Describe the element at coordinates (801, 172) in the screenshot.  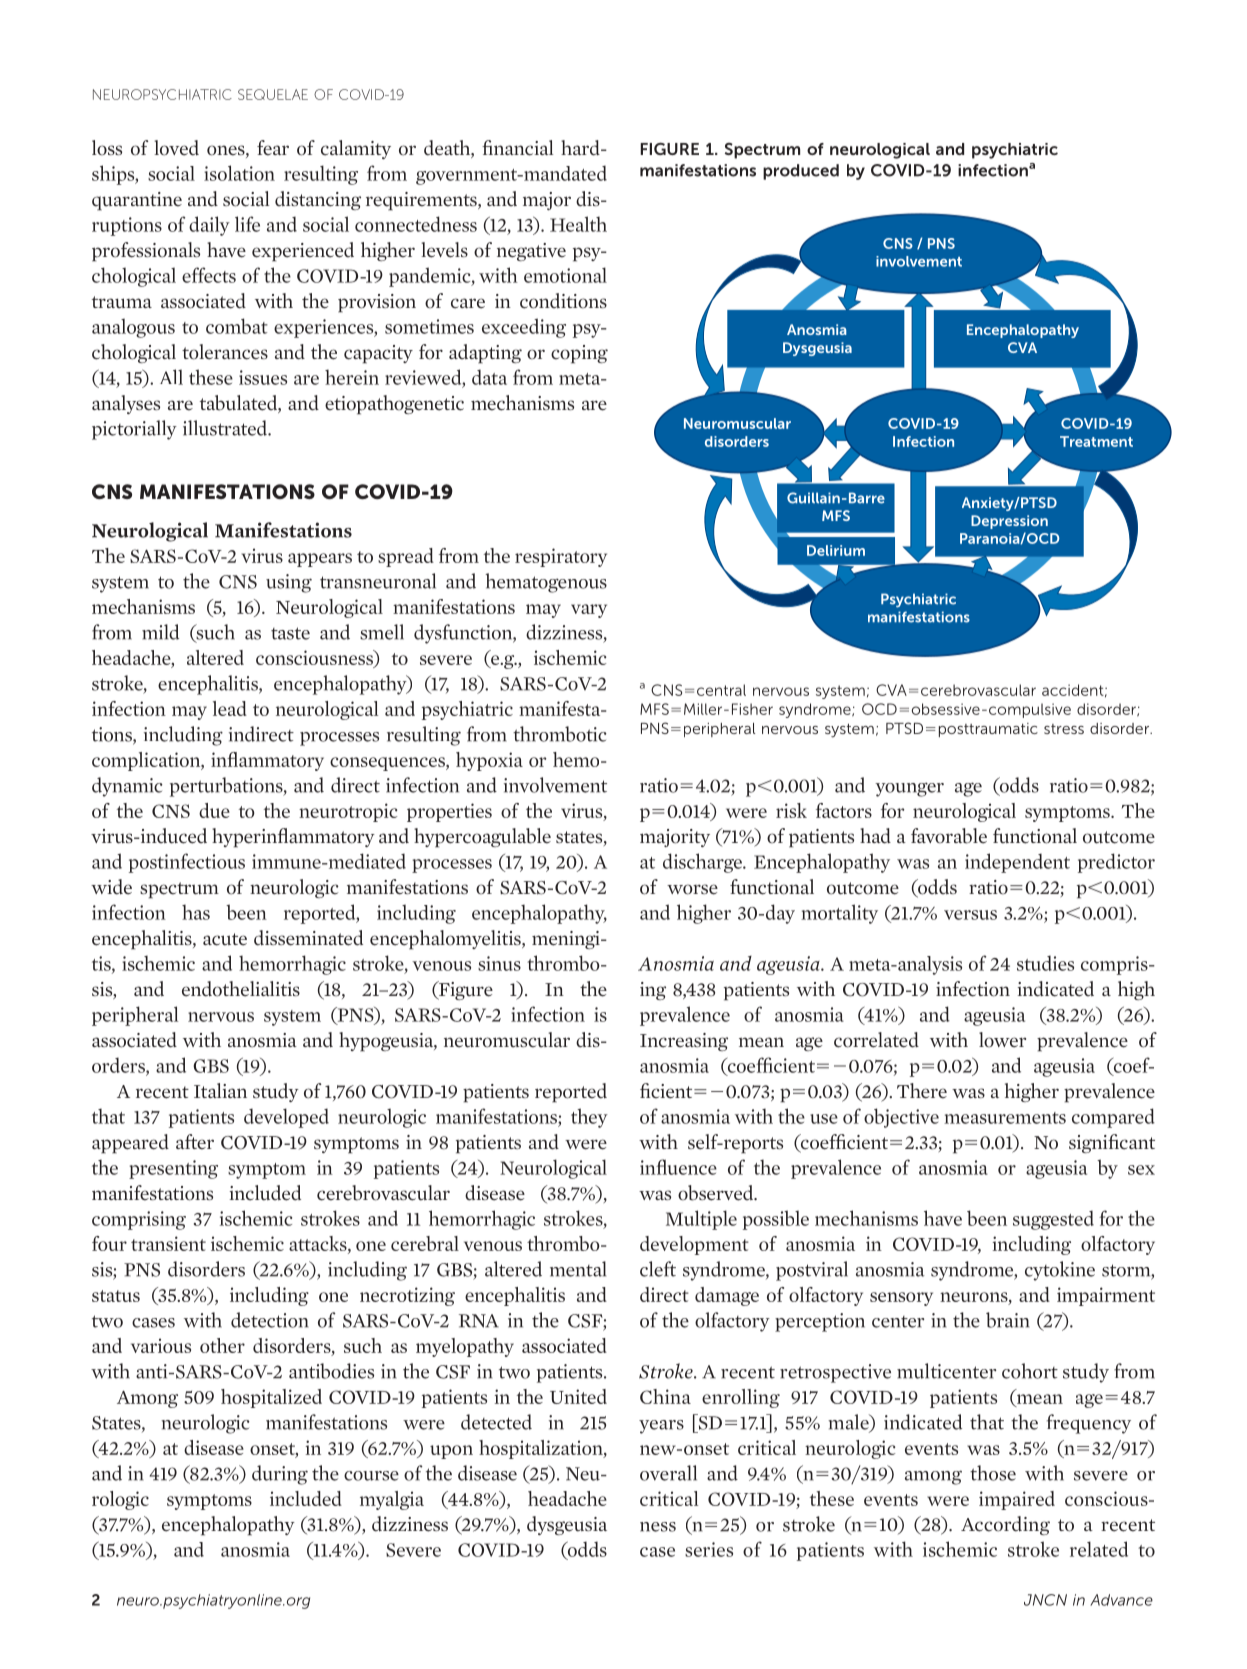
I see `produced` at that location.
